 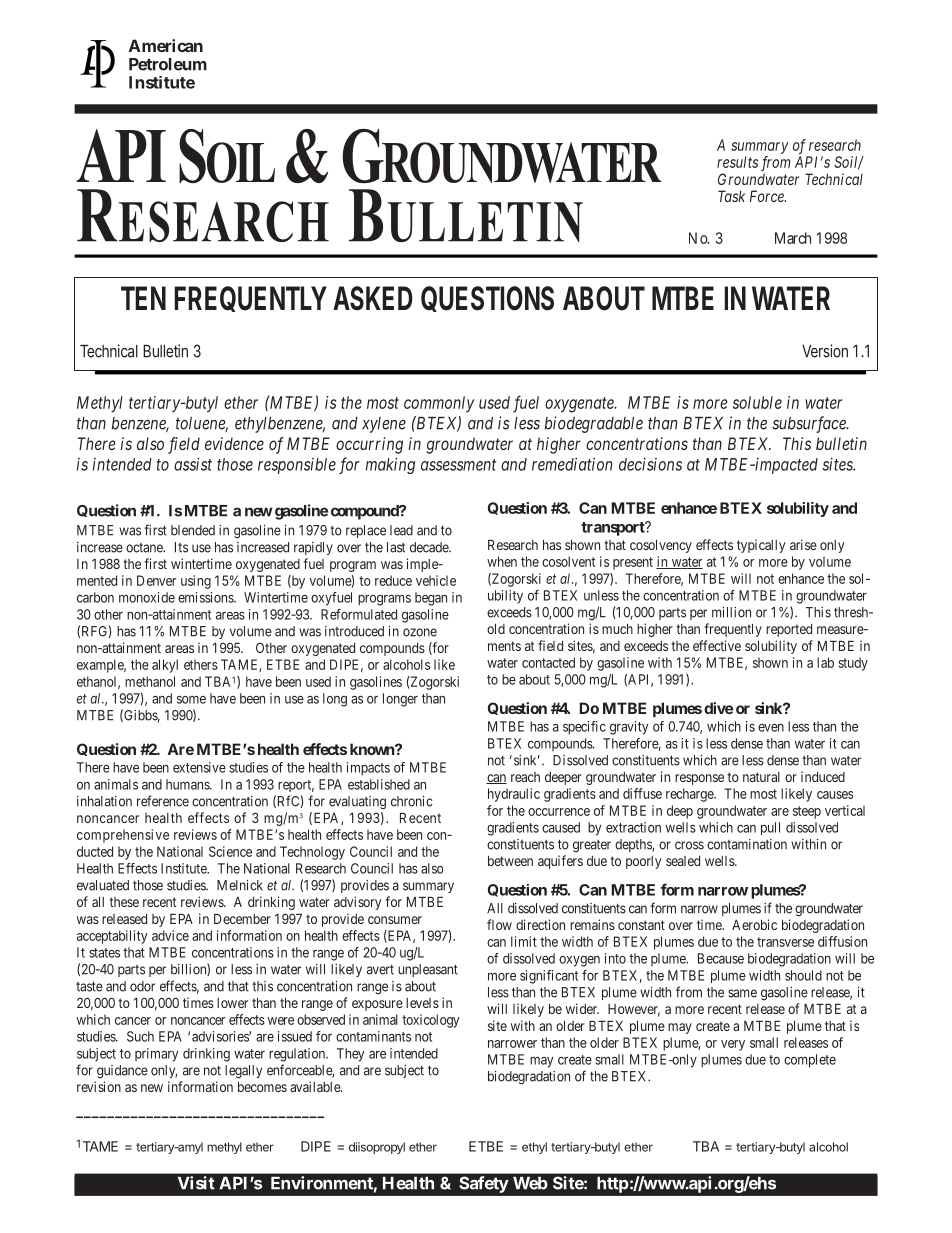 I want to click on these, so click(x=124, y=902).
